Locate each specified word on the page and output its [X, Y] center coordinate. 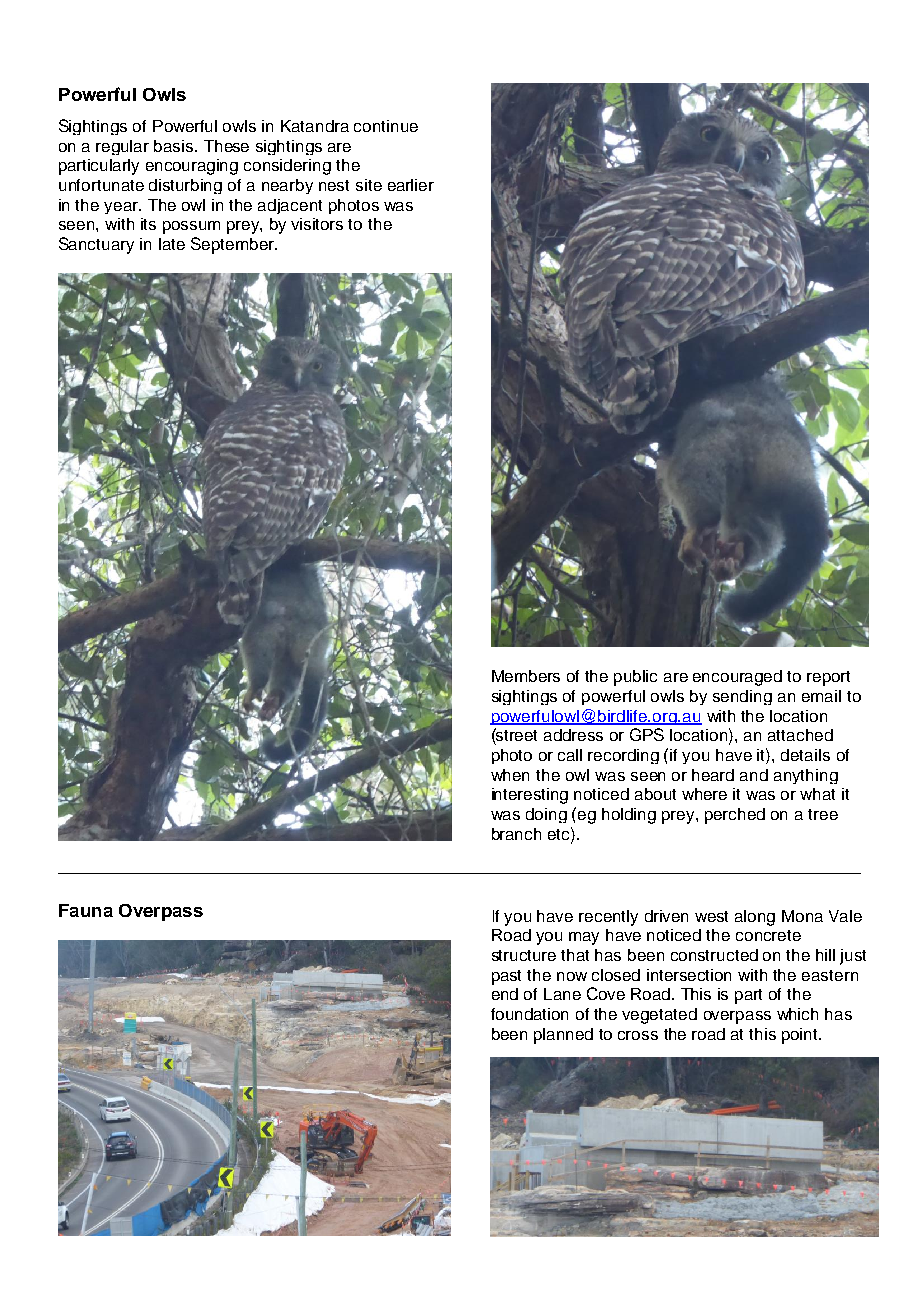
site [369, 185]
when [510, 775]
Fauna [86, 910]
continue [386, 126]
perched [735, 816]
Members [526, 676]
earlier [411, 185]
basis [175, 146]
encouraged [737, 678]
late [172, 244]
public [635, 678]
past [506, 977]
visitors [317, 224]
